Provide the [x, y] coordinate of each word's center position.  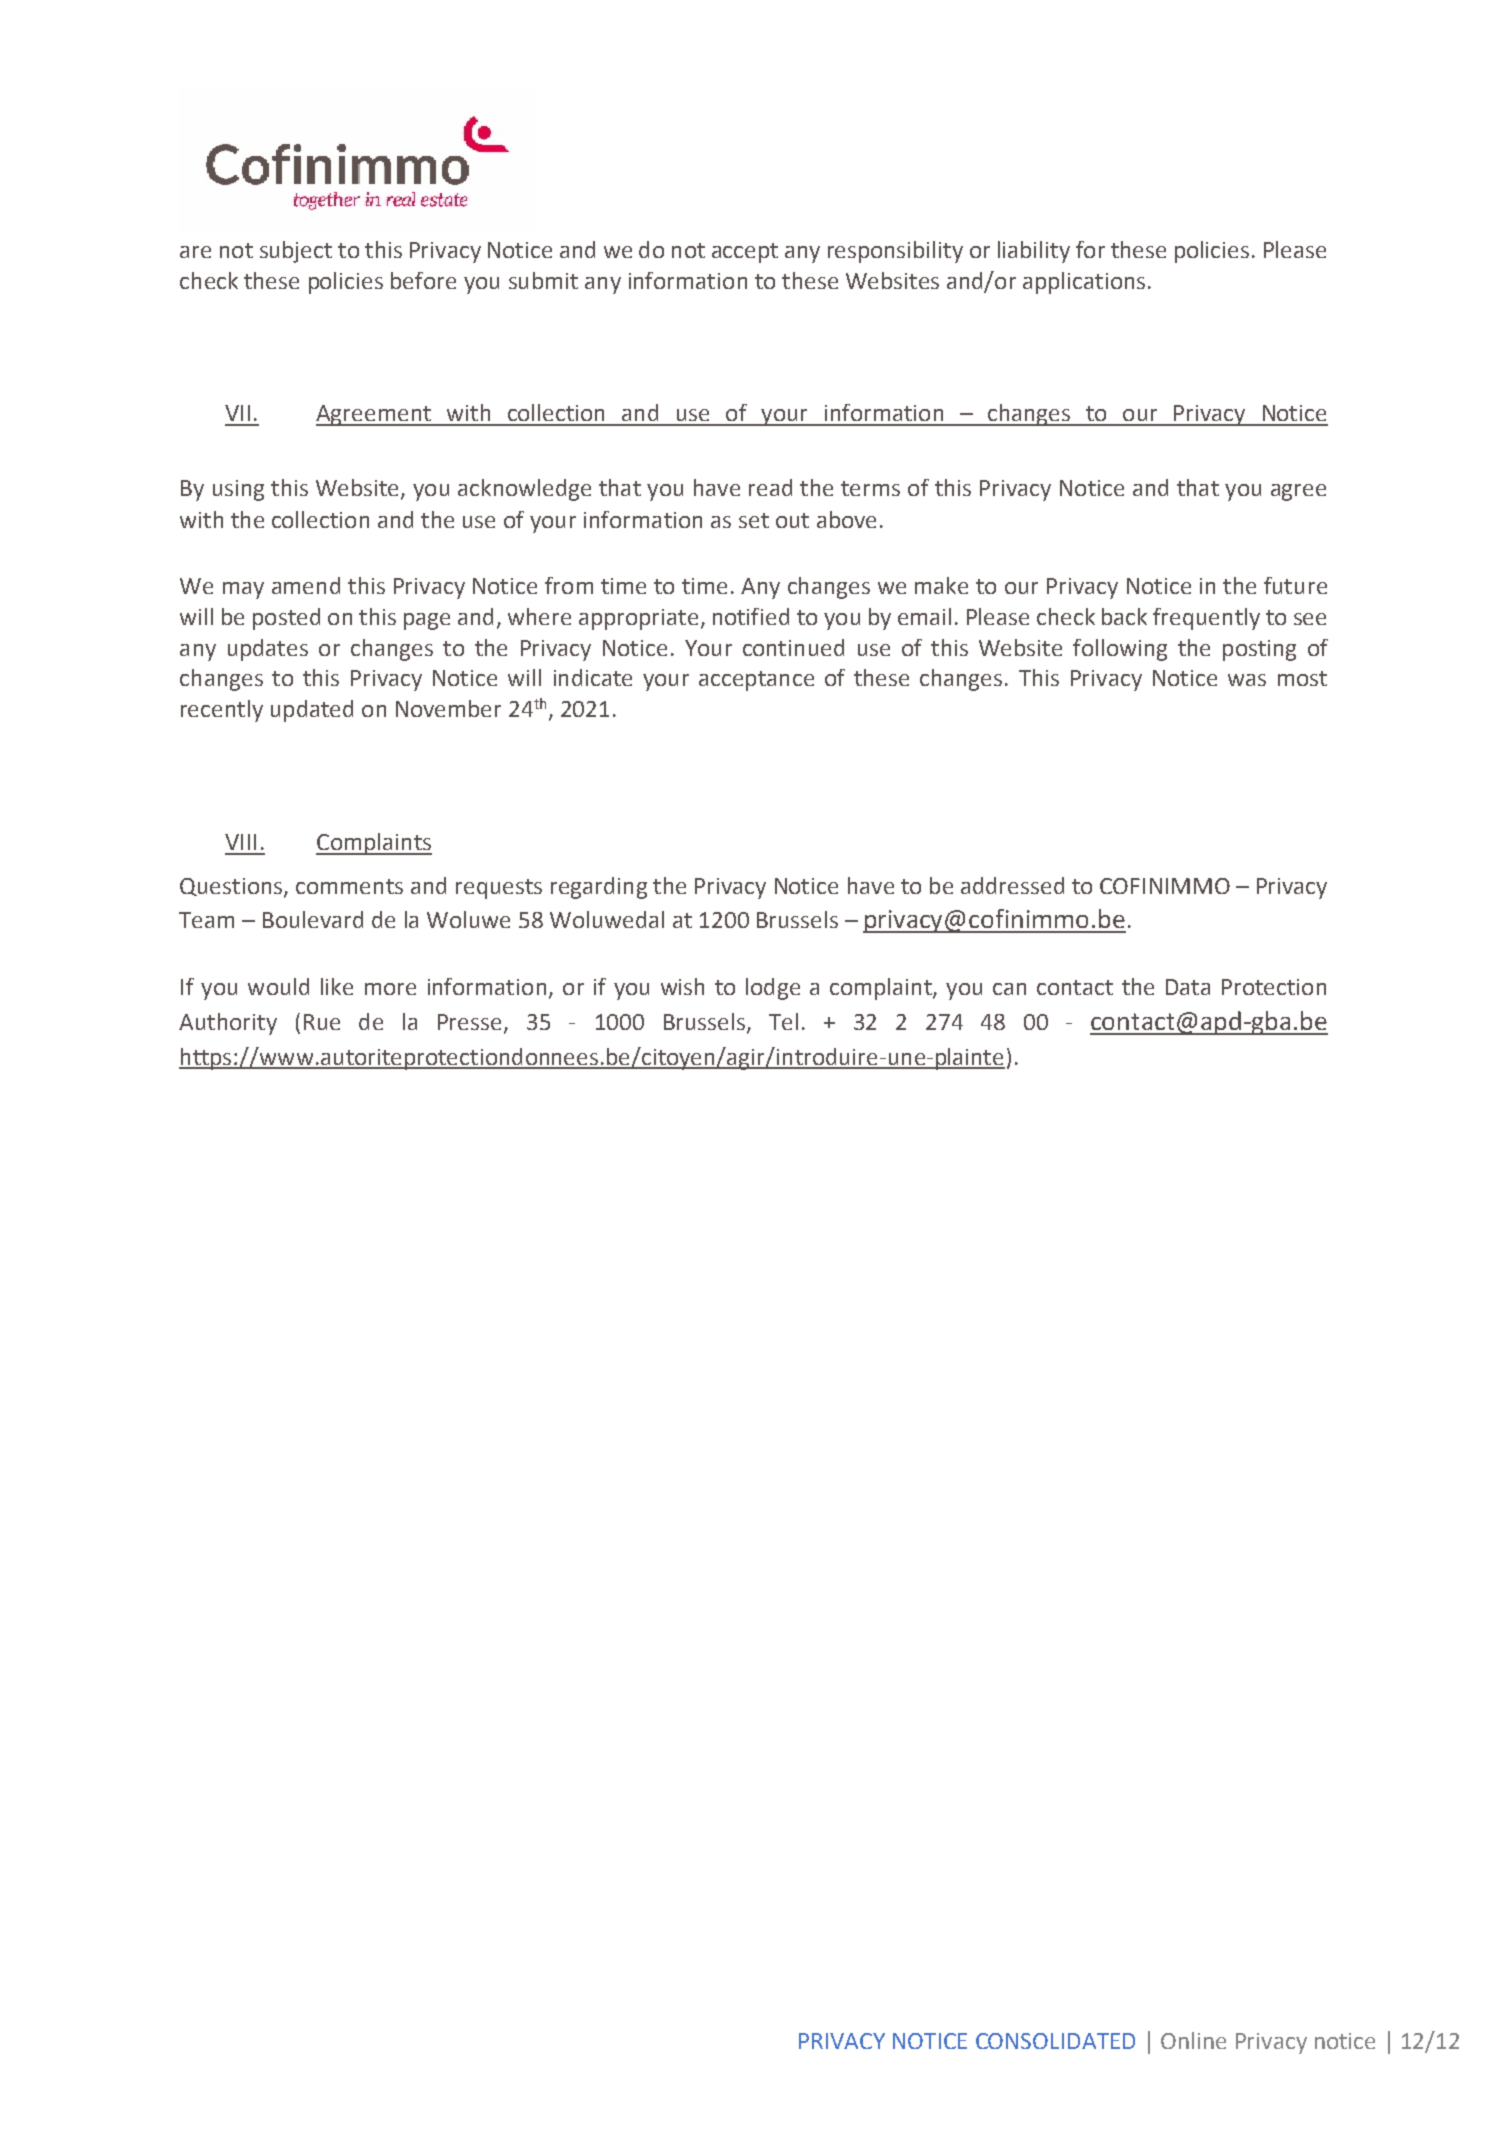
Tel [783, 1021]
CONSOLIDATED [1055, 2041]
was [1247, 680]
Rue [322, 1022]
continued [793, 647]
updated [312, 711]
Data [1188, 987]
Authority [228, 1024]
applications [1084, 283]
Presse [469, 1022]
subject [296, 252]
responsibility [895, 252]
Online [1193, 2040]
